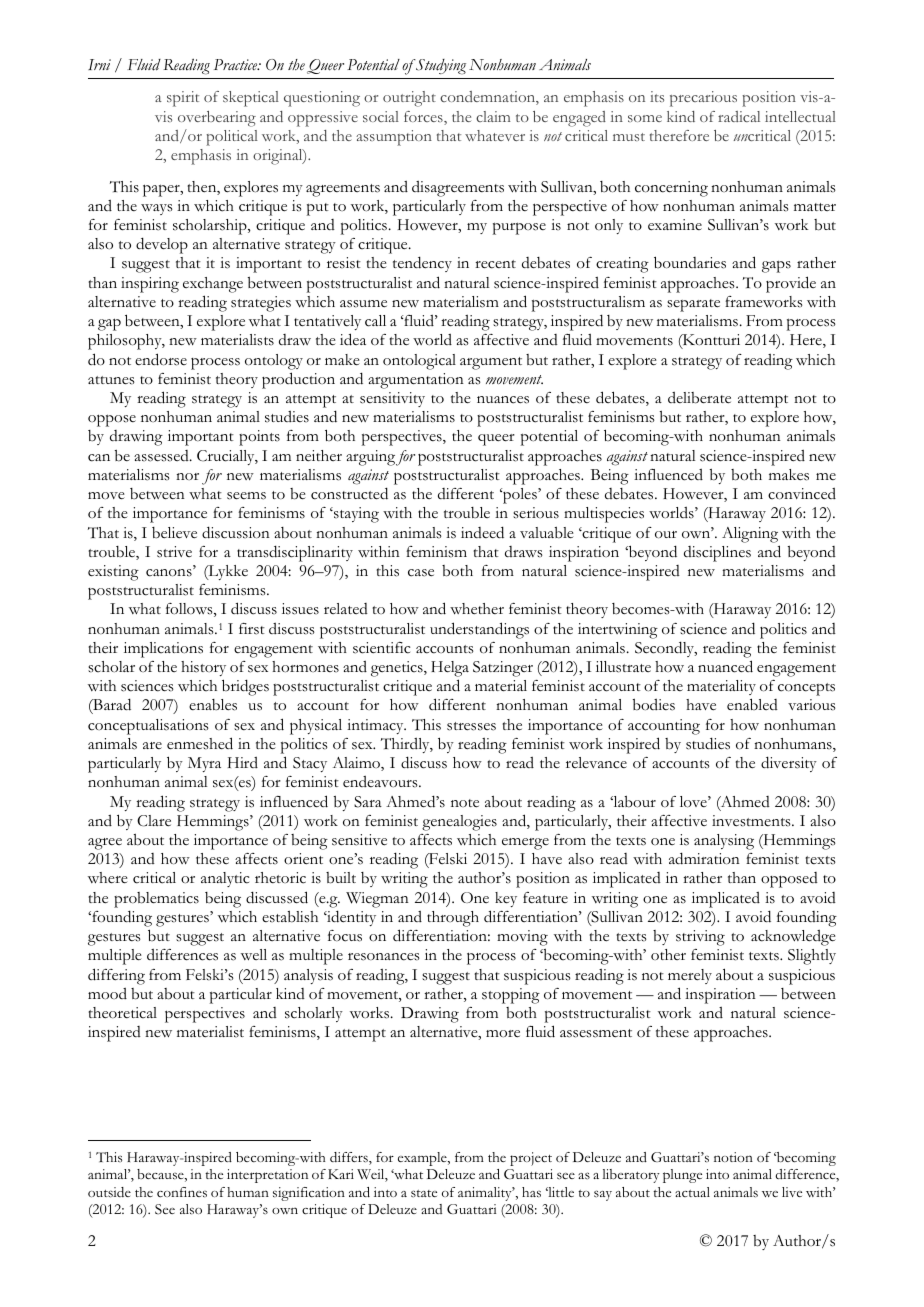  Describe the element at coordinates (419, 362) in the screenshot. I see `ontological` at that location.
